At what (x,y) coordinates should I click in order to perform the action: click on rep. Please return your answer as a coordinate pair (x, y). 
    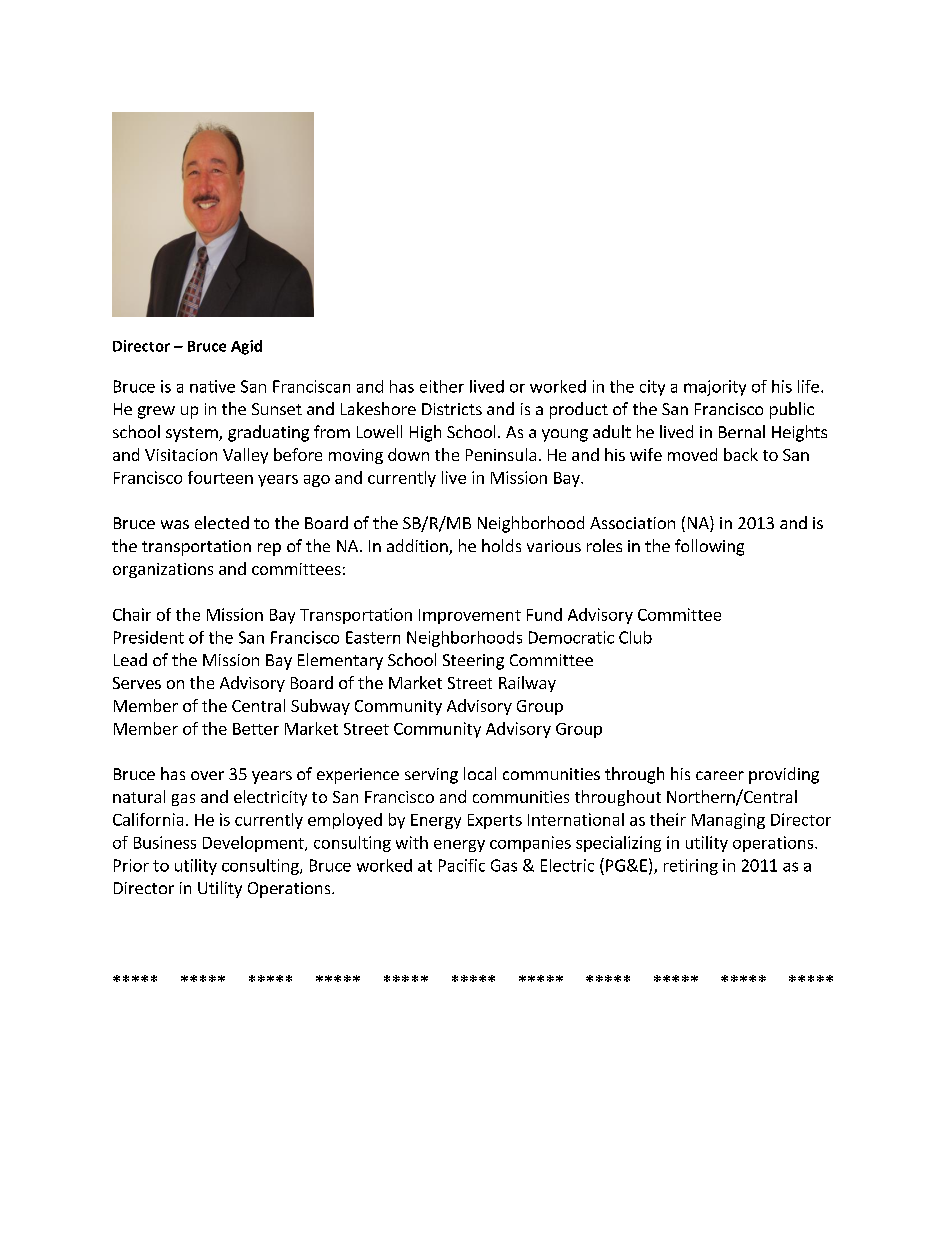
    Looking at the image, I should click on (269, 549).
